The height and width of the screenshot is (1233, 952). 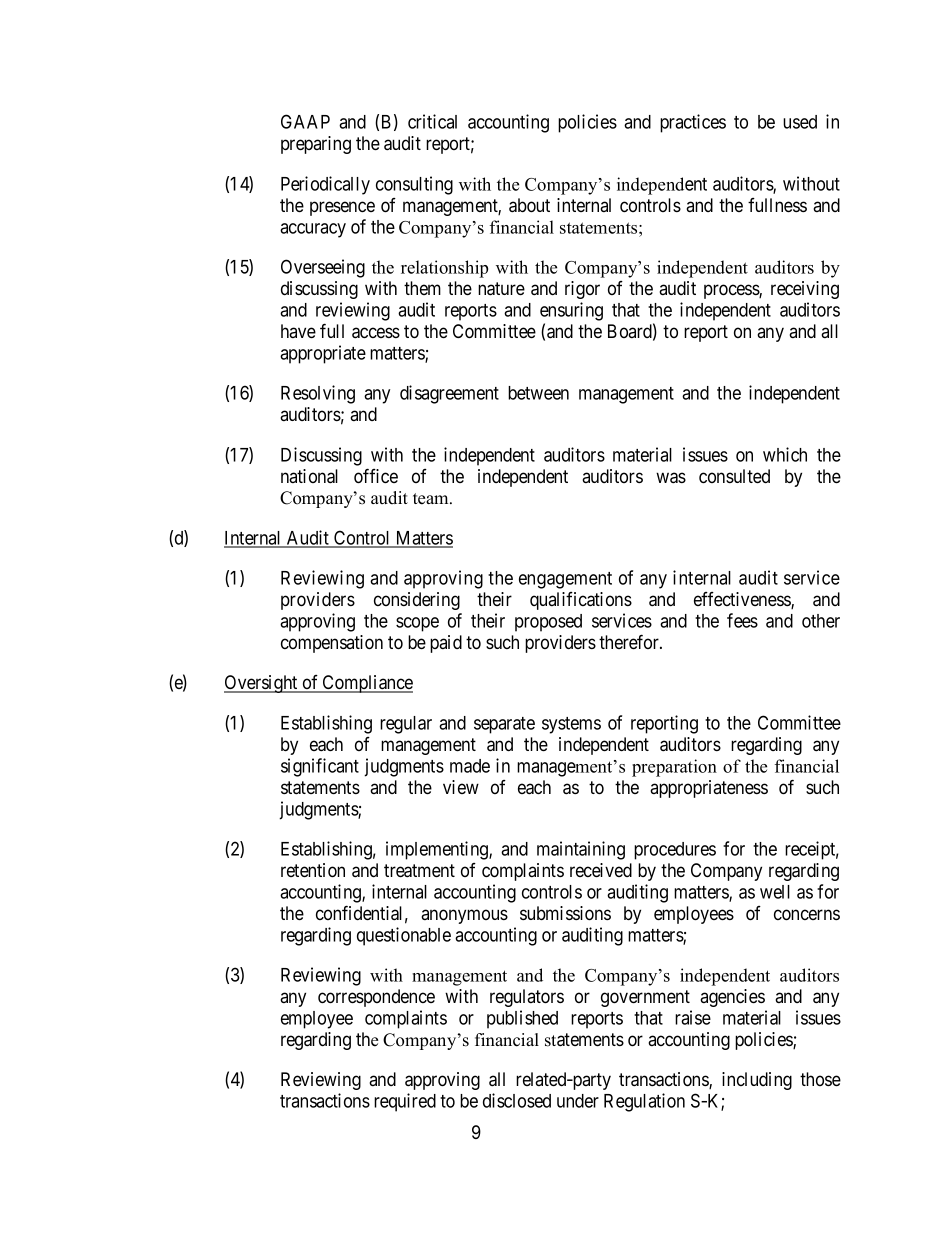 I want to click on fees, so click(x=742, y=620).
